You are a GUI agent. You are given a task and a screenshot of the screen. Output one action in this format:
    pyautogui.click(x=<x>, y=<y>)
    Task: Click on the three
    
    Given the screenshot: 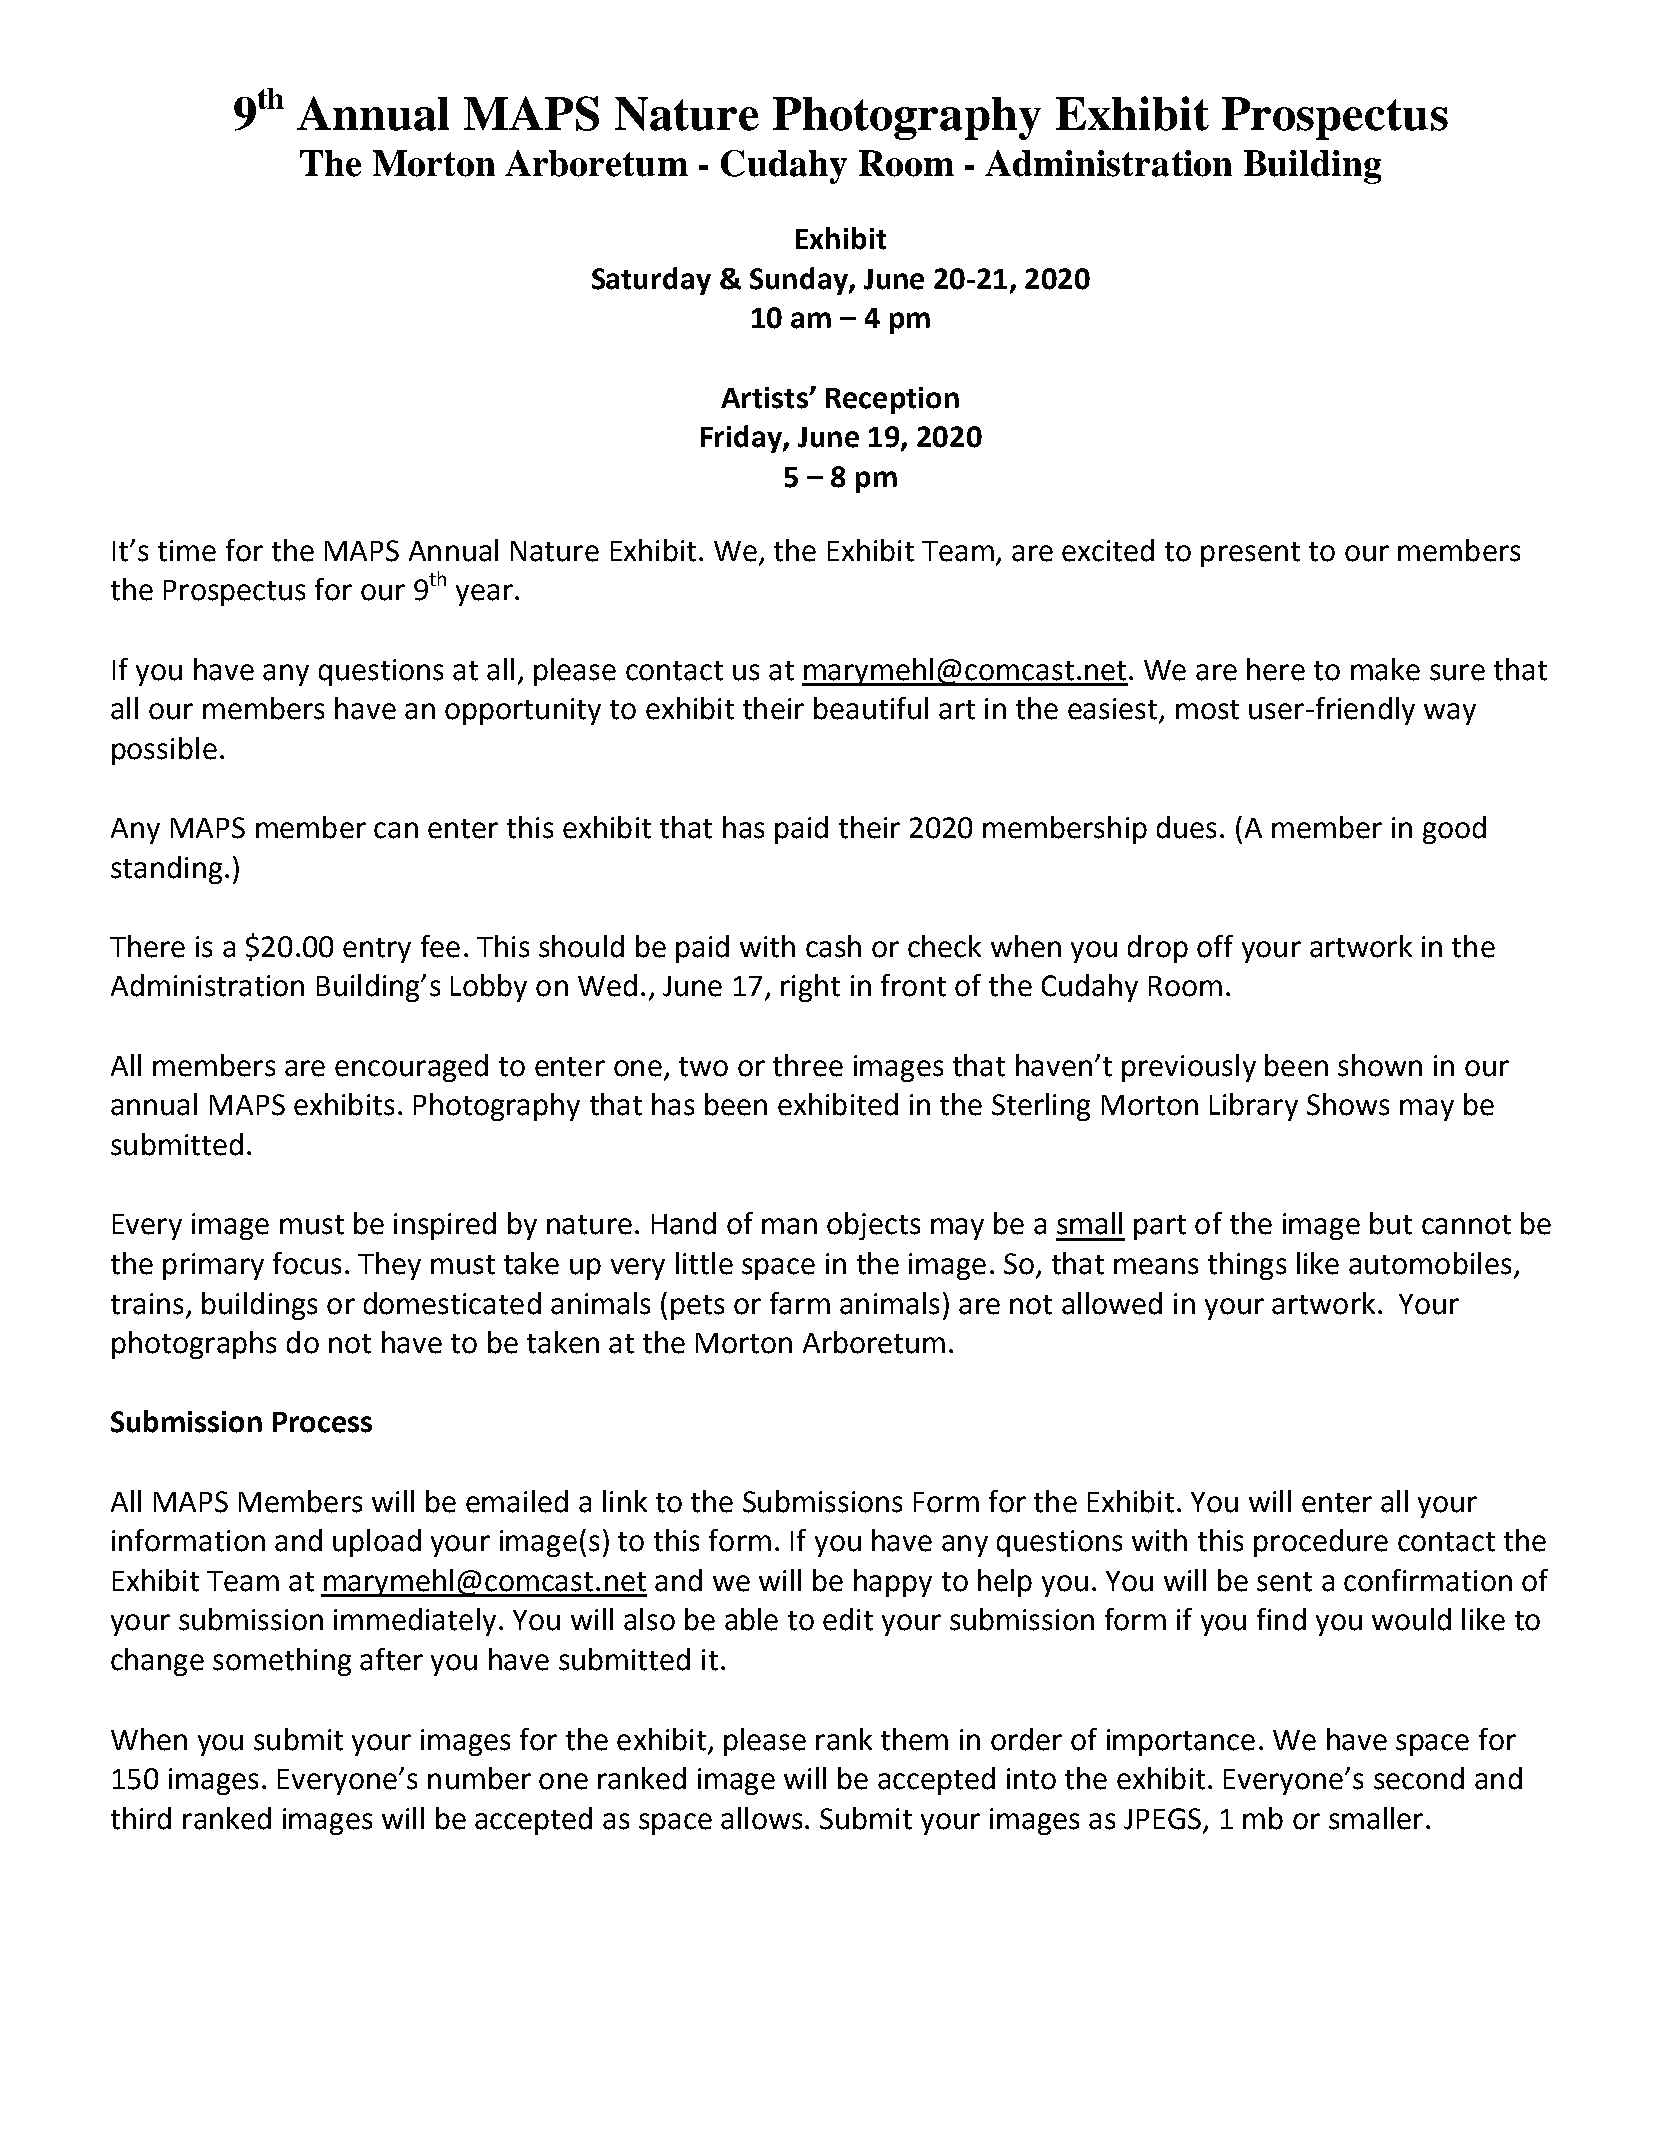 What is the action you would take?
    pyautogui.click(x=808, y=1065)
